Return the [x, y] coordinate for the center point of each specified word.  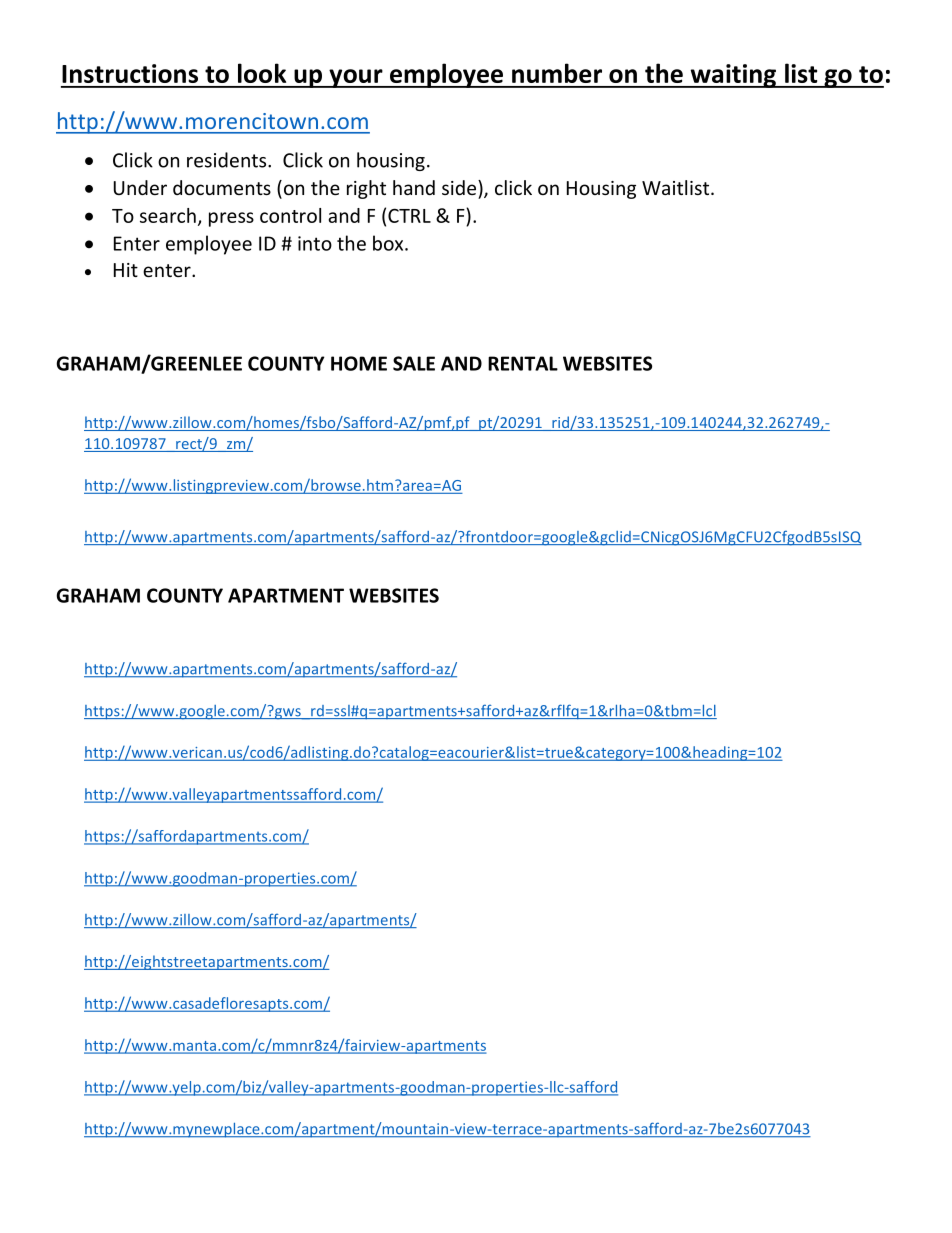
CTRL [409, 215]
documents [222, 187]
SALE [414, 363]
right [366, 189]
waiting [733, 76]
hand [414, 187]
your [356, 78]
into [315, 243]
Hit [126, 270]
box [389, 243]
